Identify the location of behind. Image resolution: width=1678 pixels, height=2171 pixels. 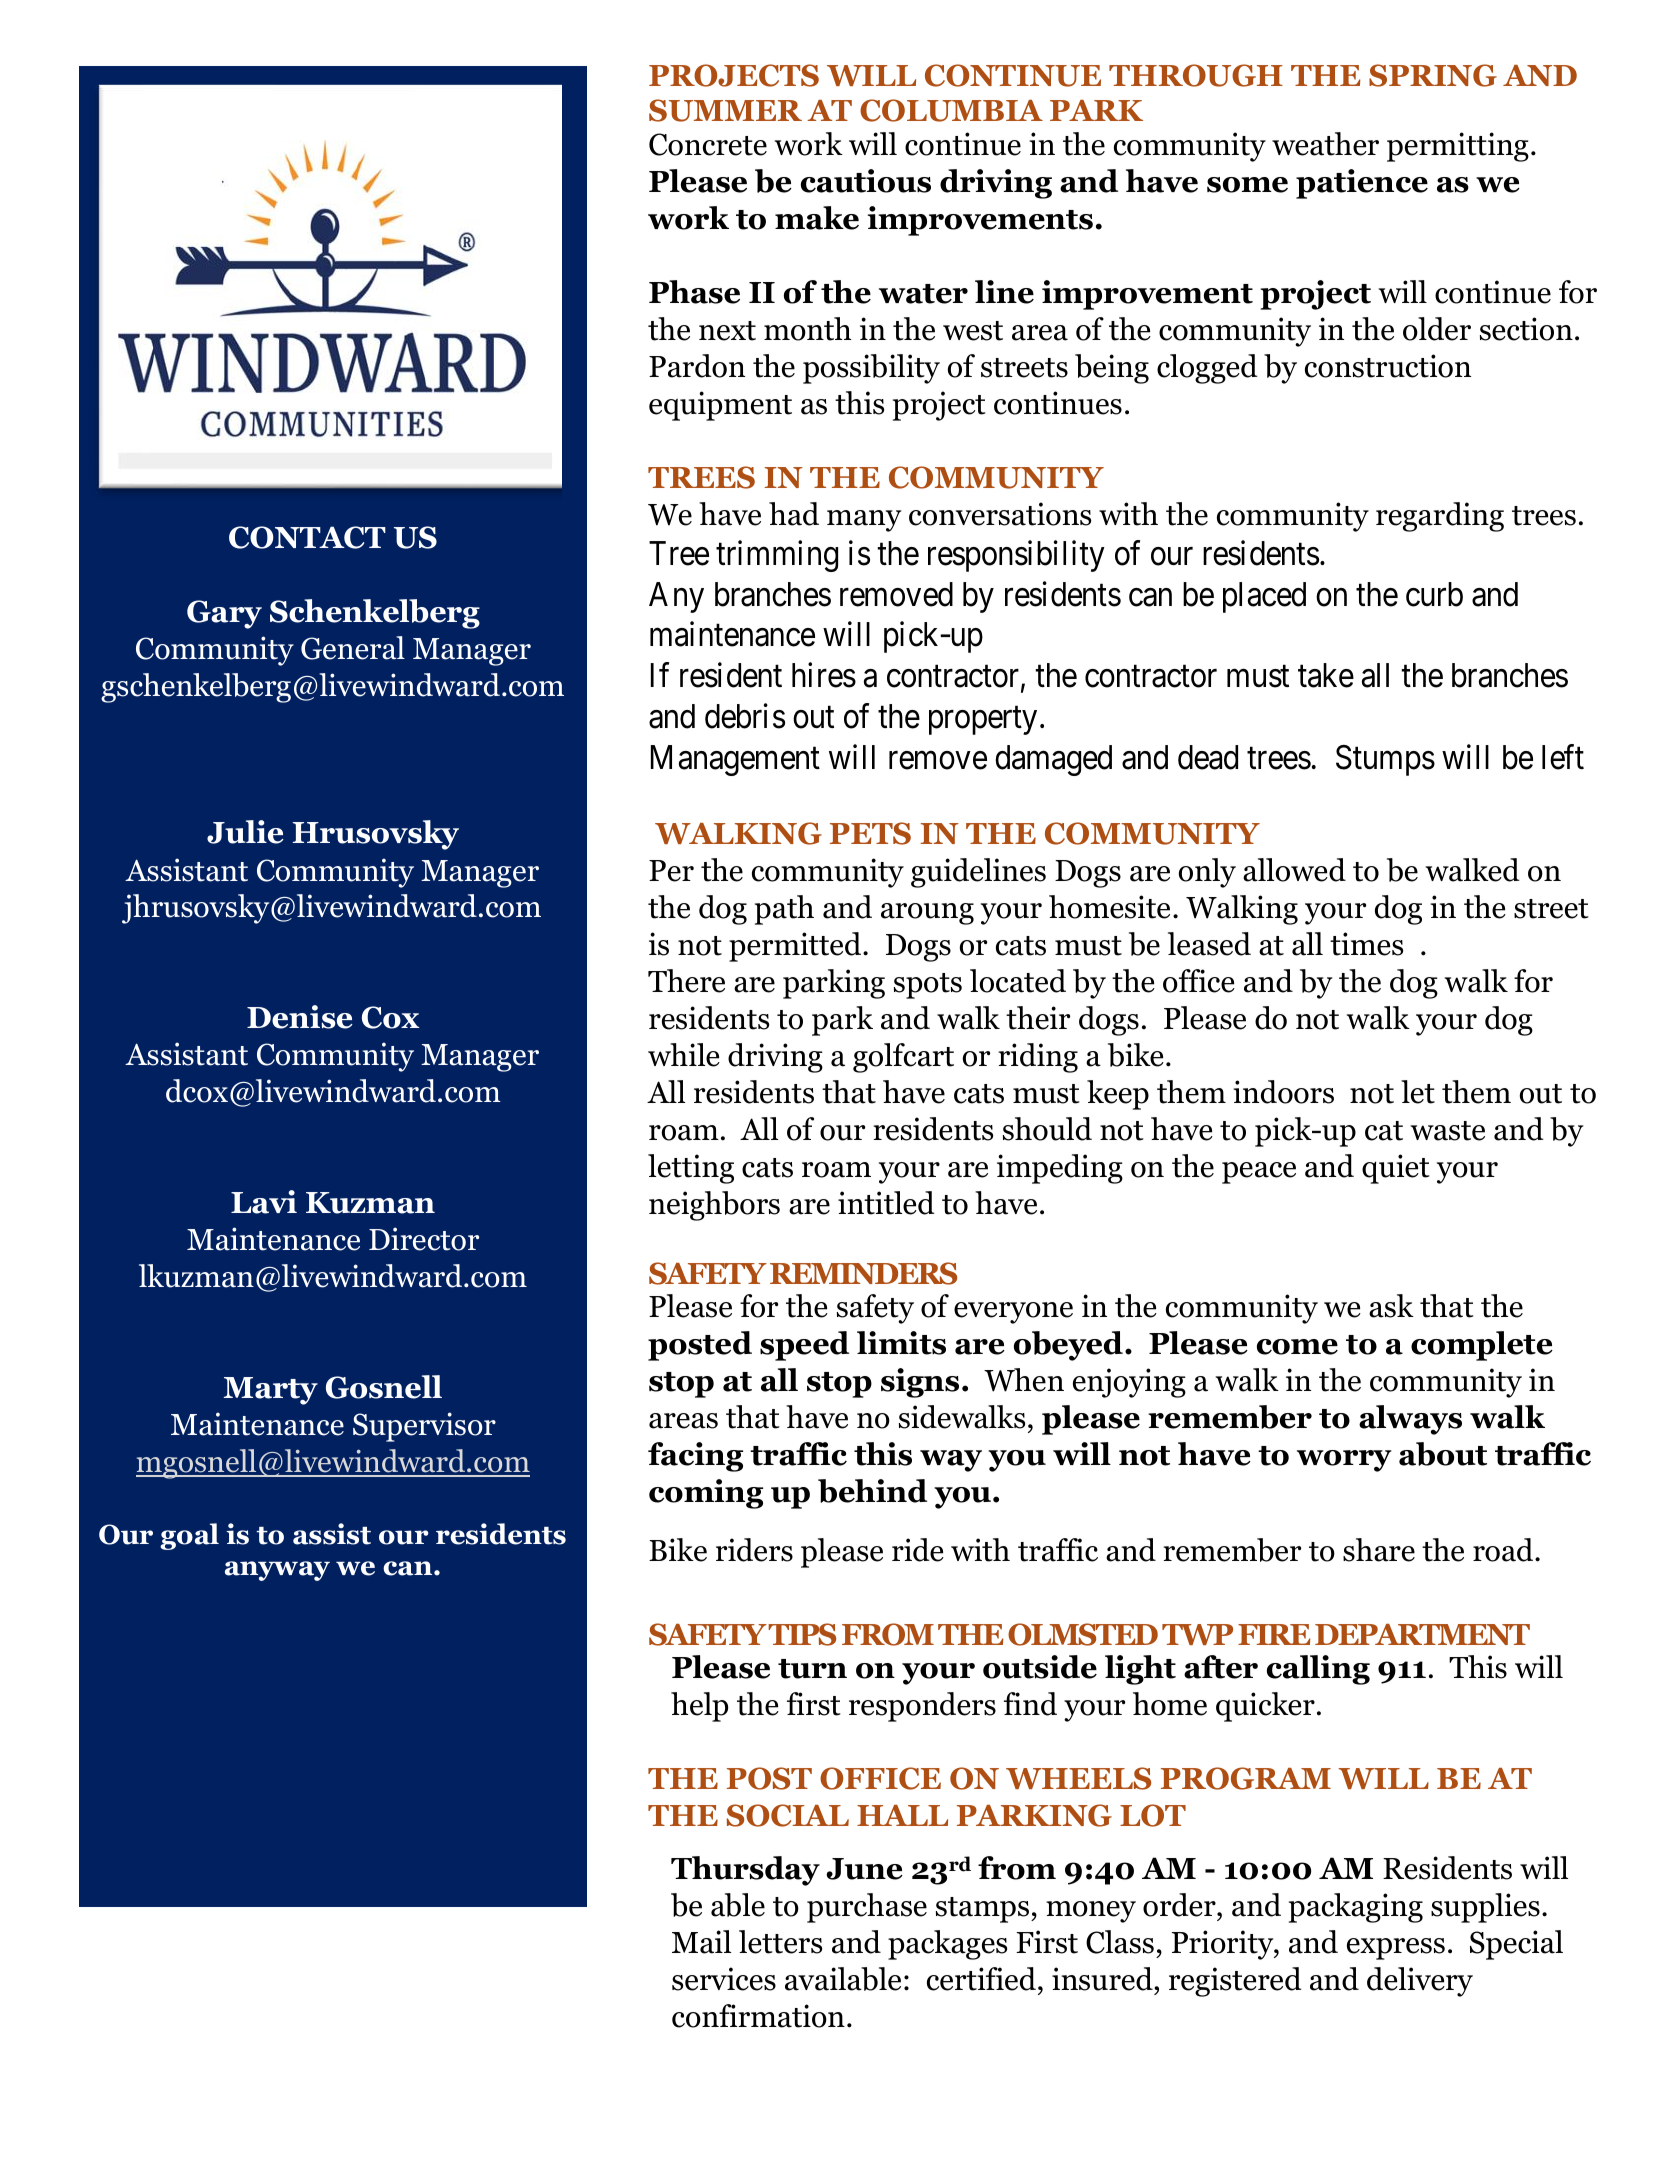
(872, 1491).
